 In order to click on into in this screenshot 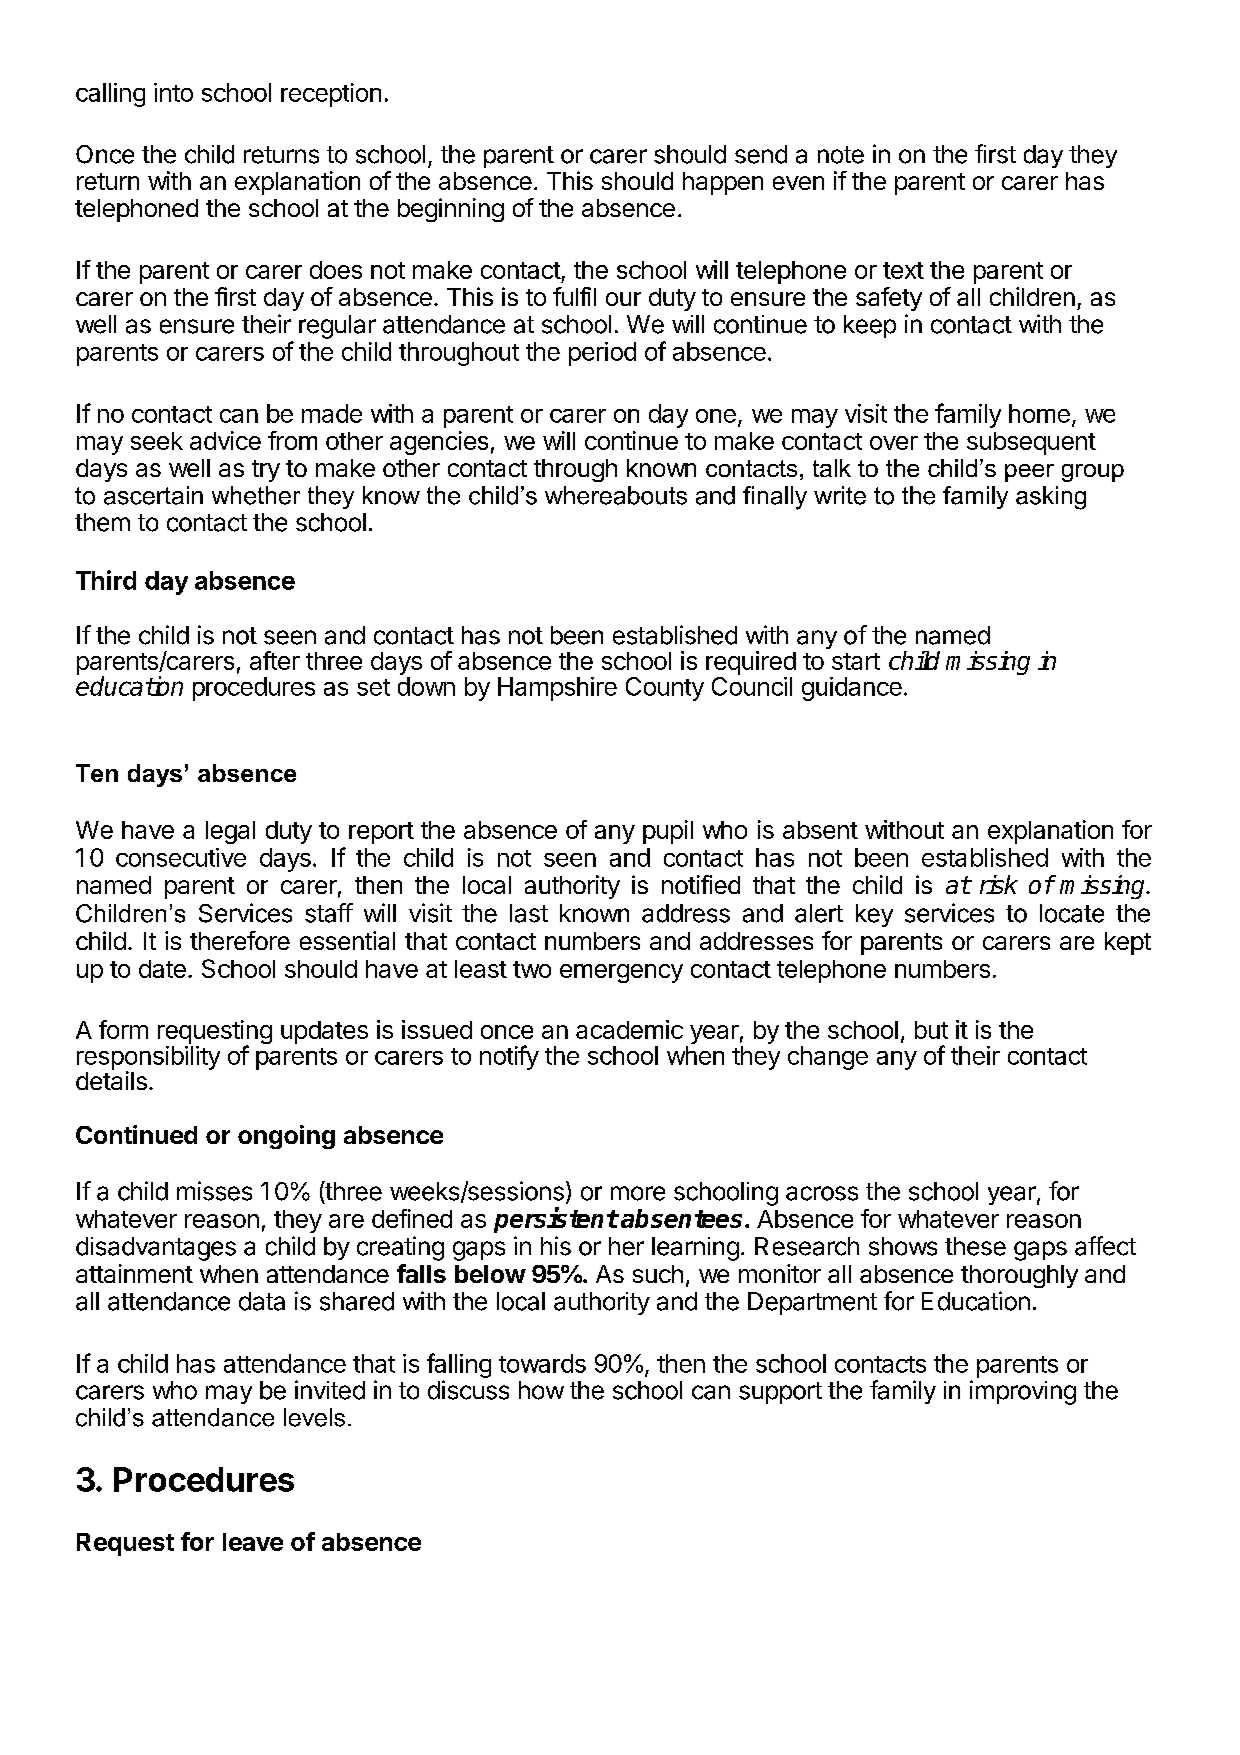, I will do `click(173, 92)`.
